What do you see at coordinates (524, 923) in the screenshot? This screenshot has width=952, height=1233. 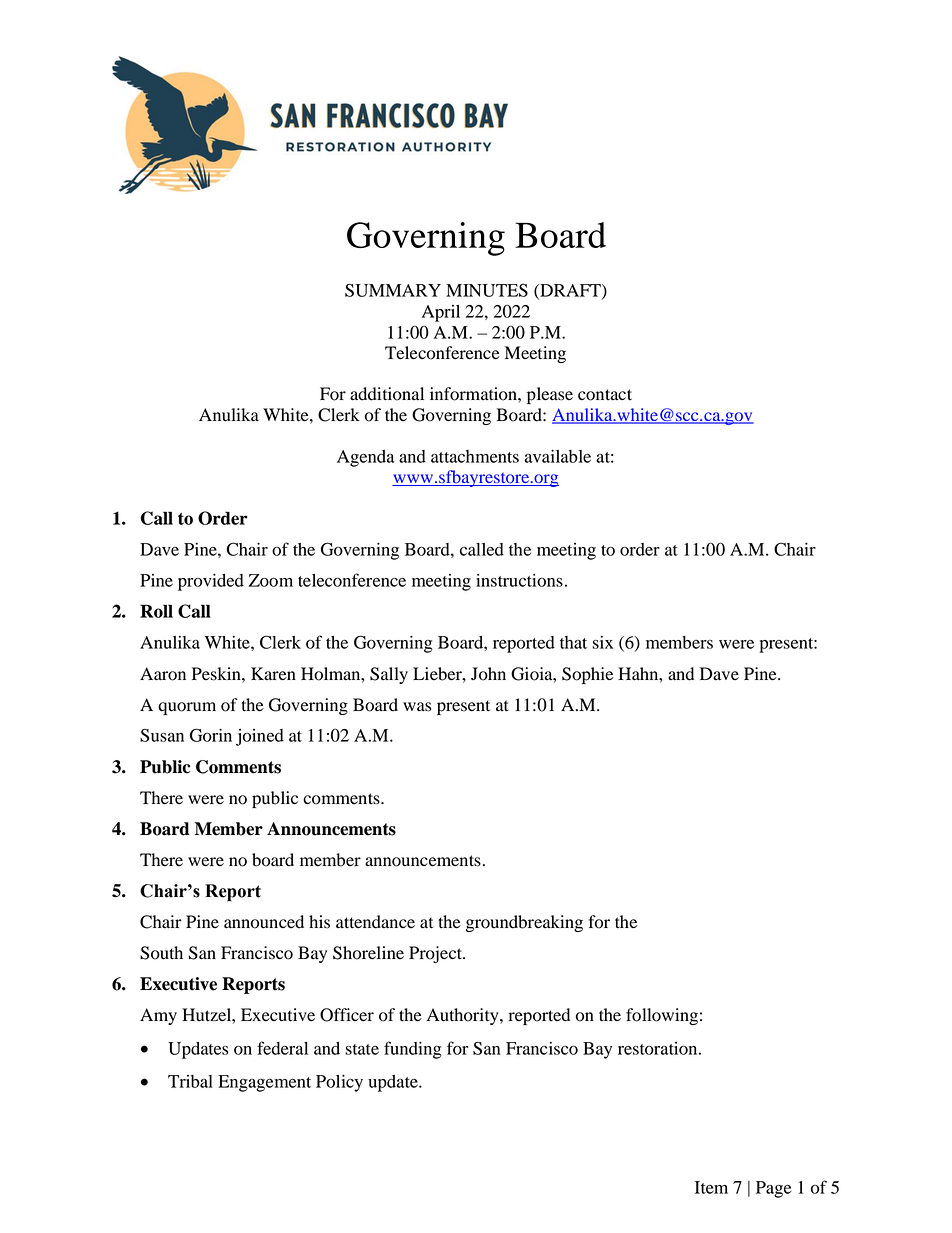 I see `groundbreaking` at bounding box center [524, 923].
